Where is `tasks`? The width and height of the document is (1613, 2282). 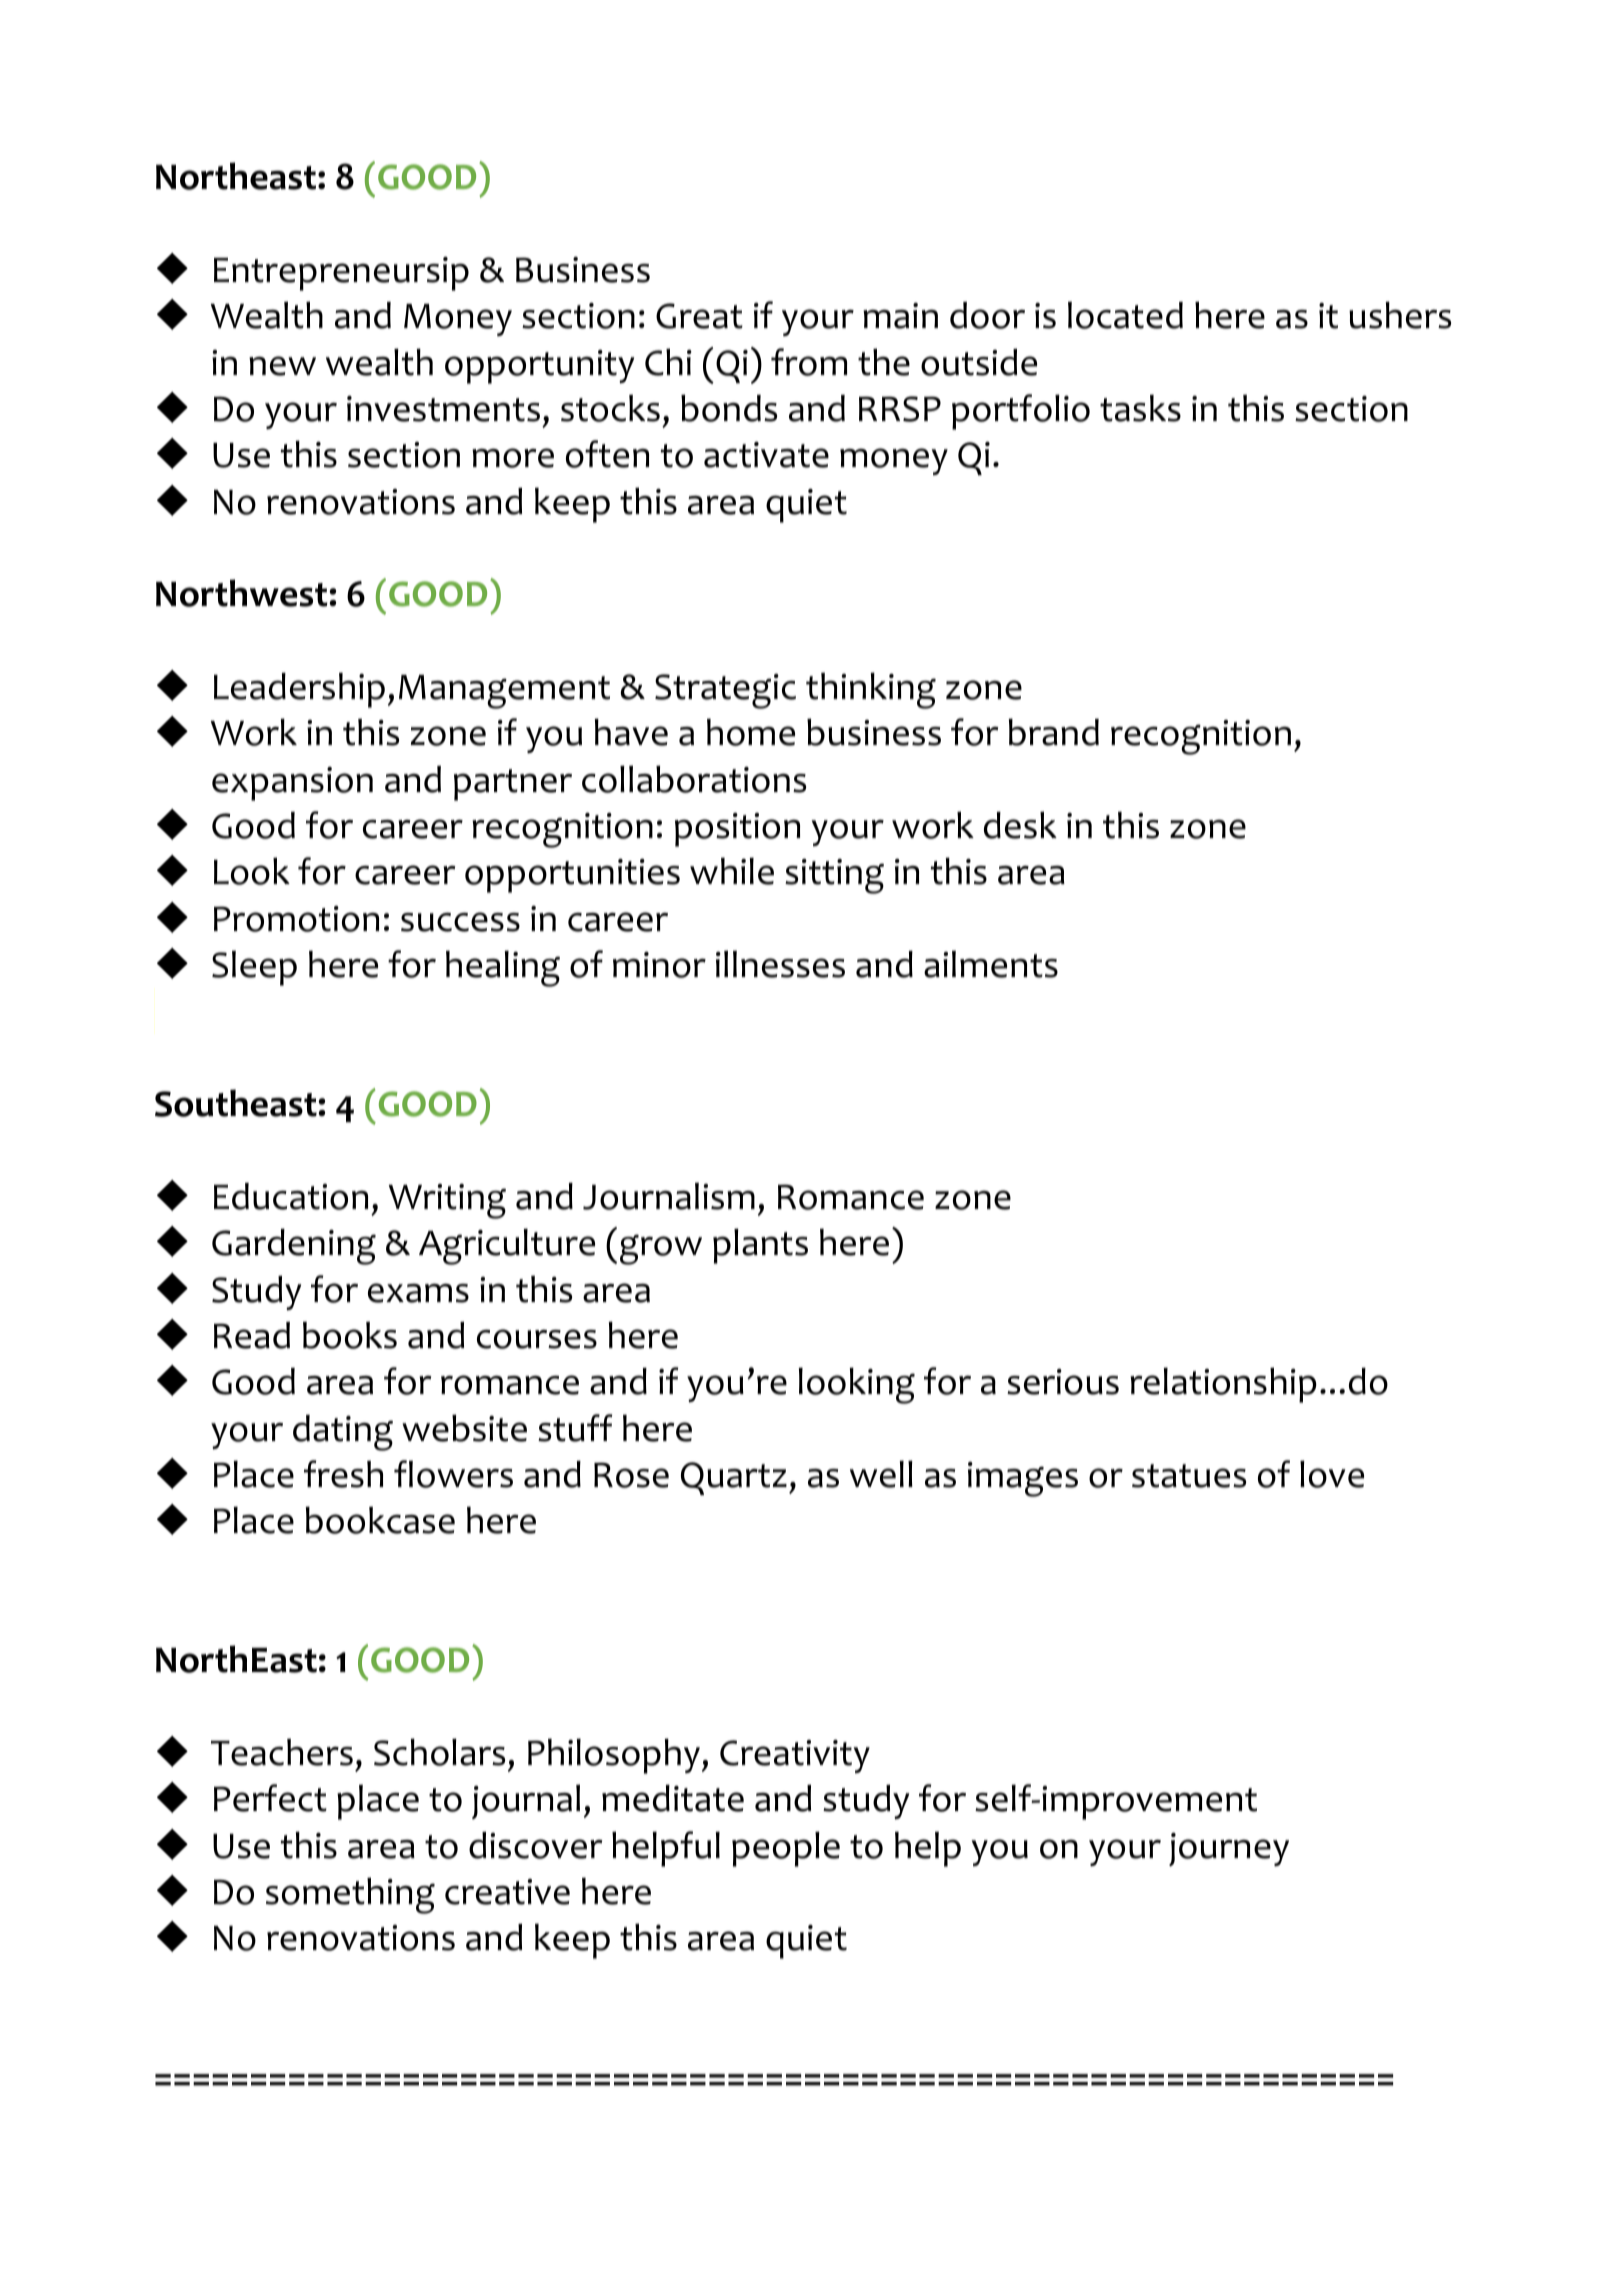 tasks is located at coordinates (1140, 408).
